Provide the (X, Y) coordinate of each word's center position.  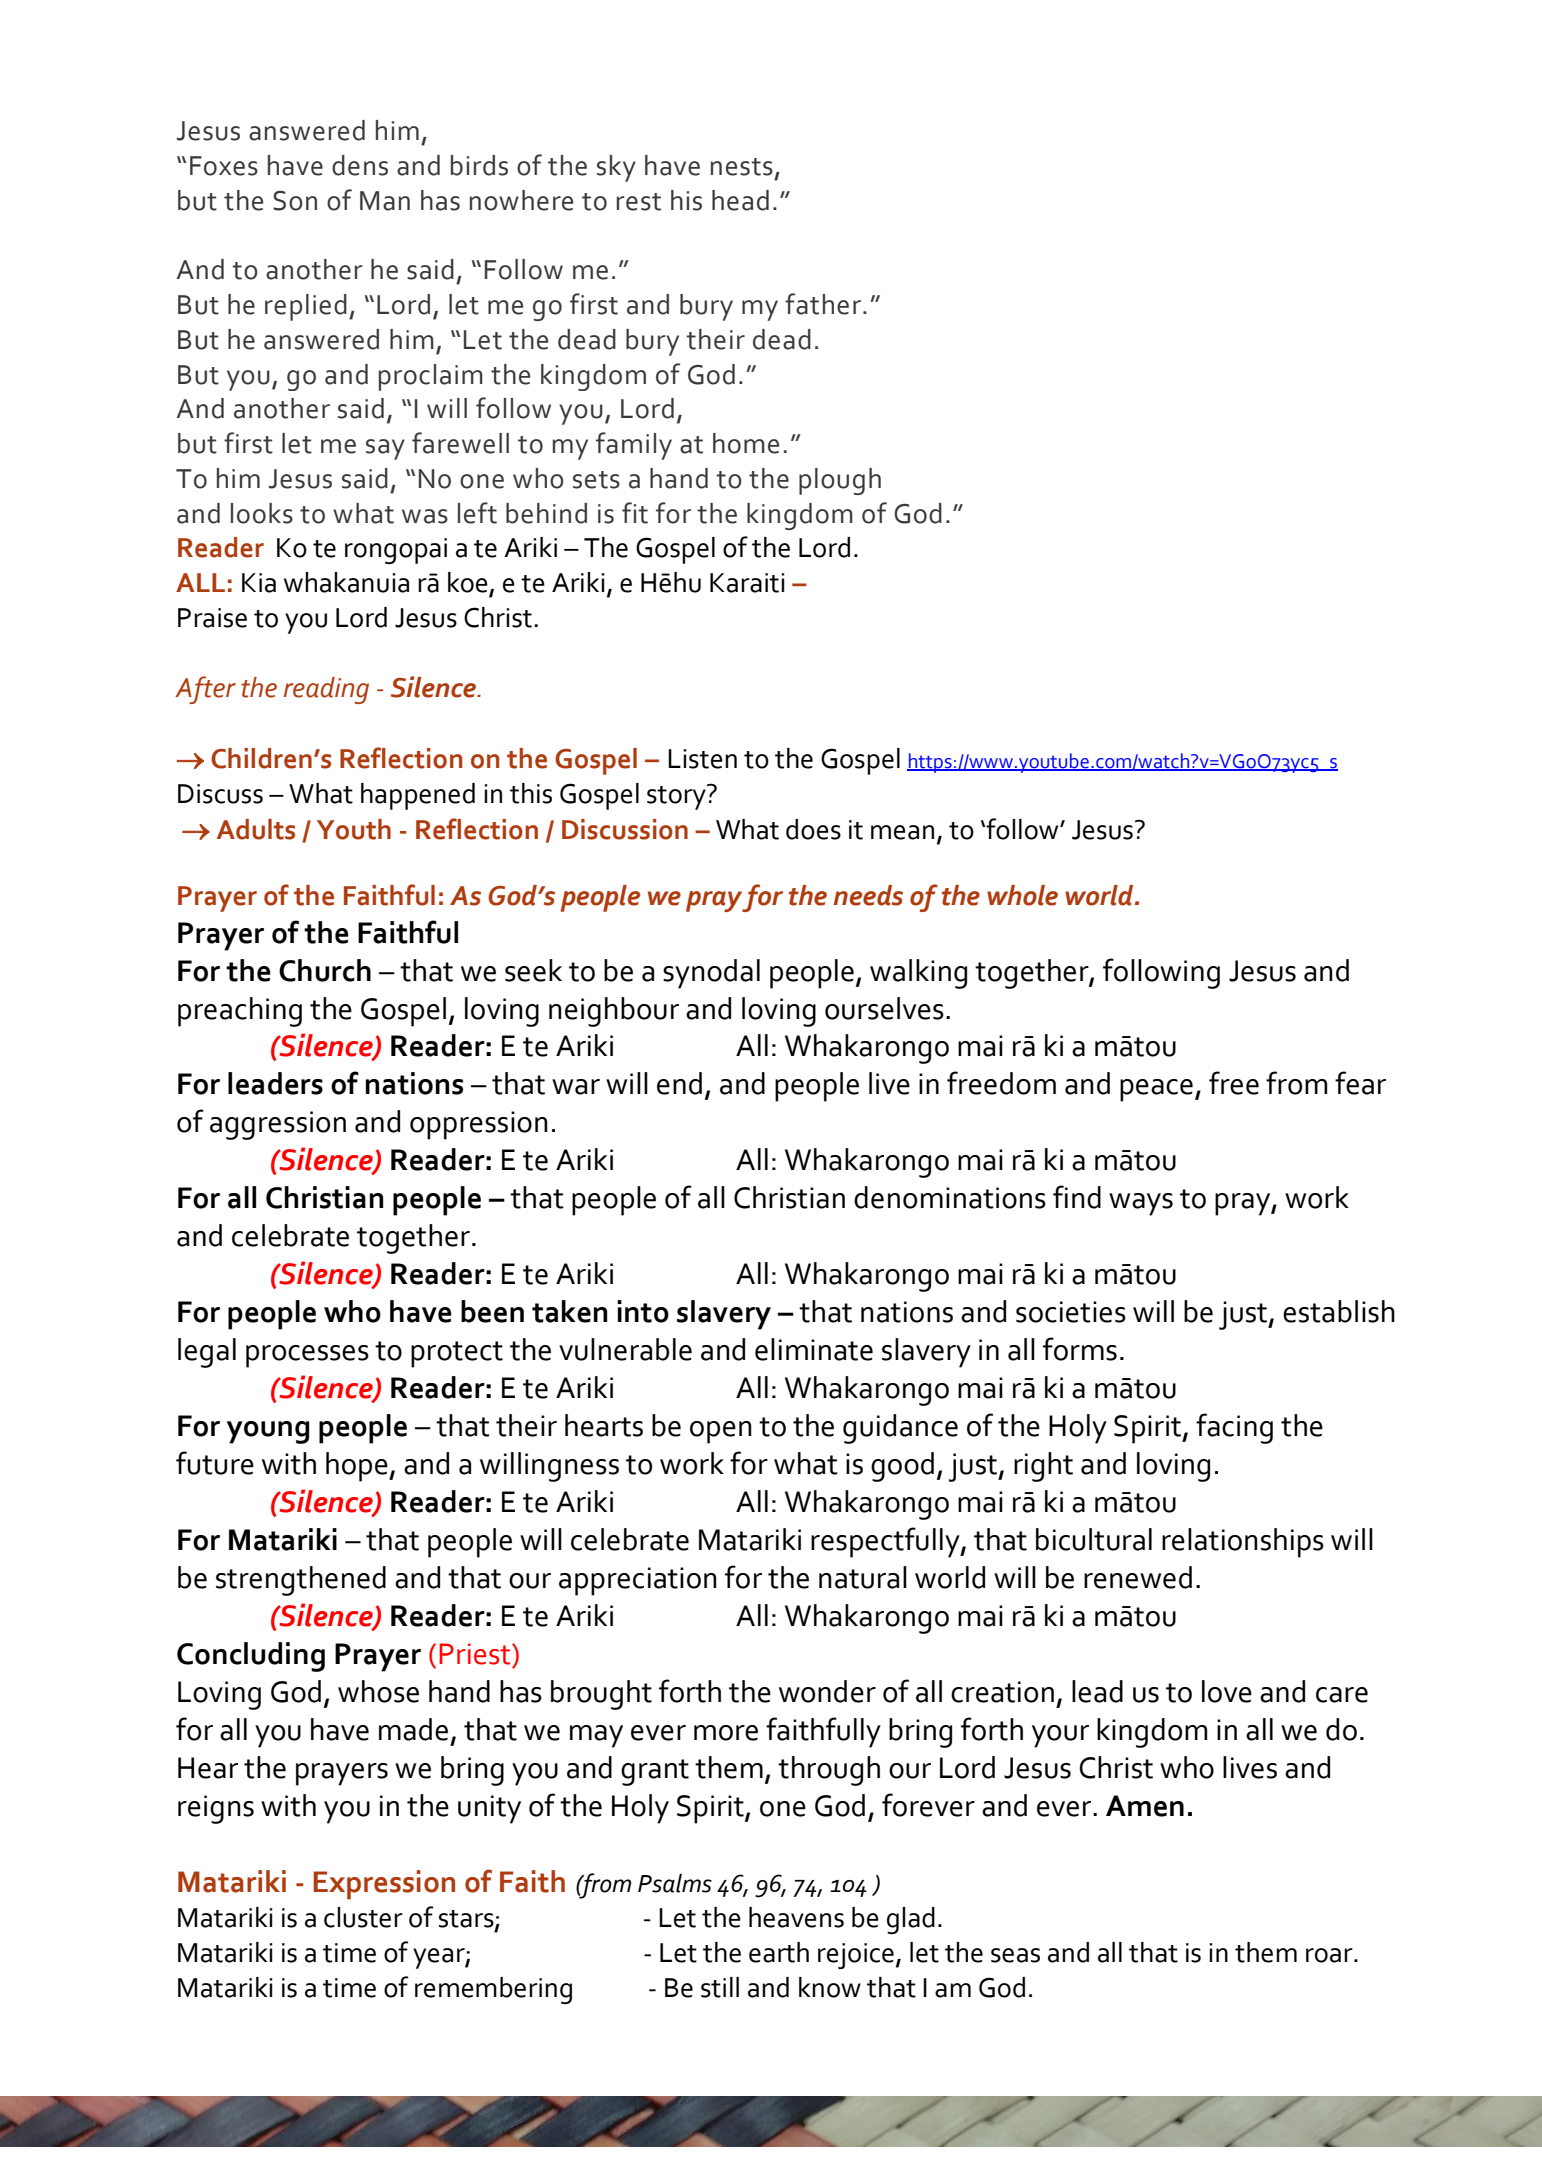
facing (1234, 1428)
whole (1022, 895)
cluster (363, 1917)
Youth (354, 829)
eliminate (814, 1349)
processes (307, 1356)
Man (385, 201)
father (823, 304)
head (740, 200)
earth (779, 1952)
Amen (1145, 1806)
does (813, 829)
